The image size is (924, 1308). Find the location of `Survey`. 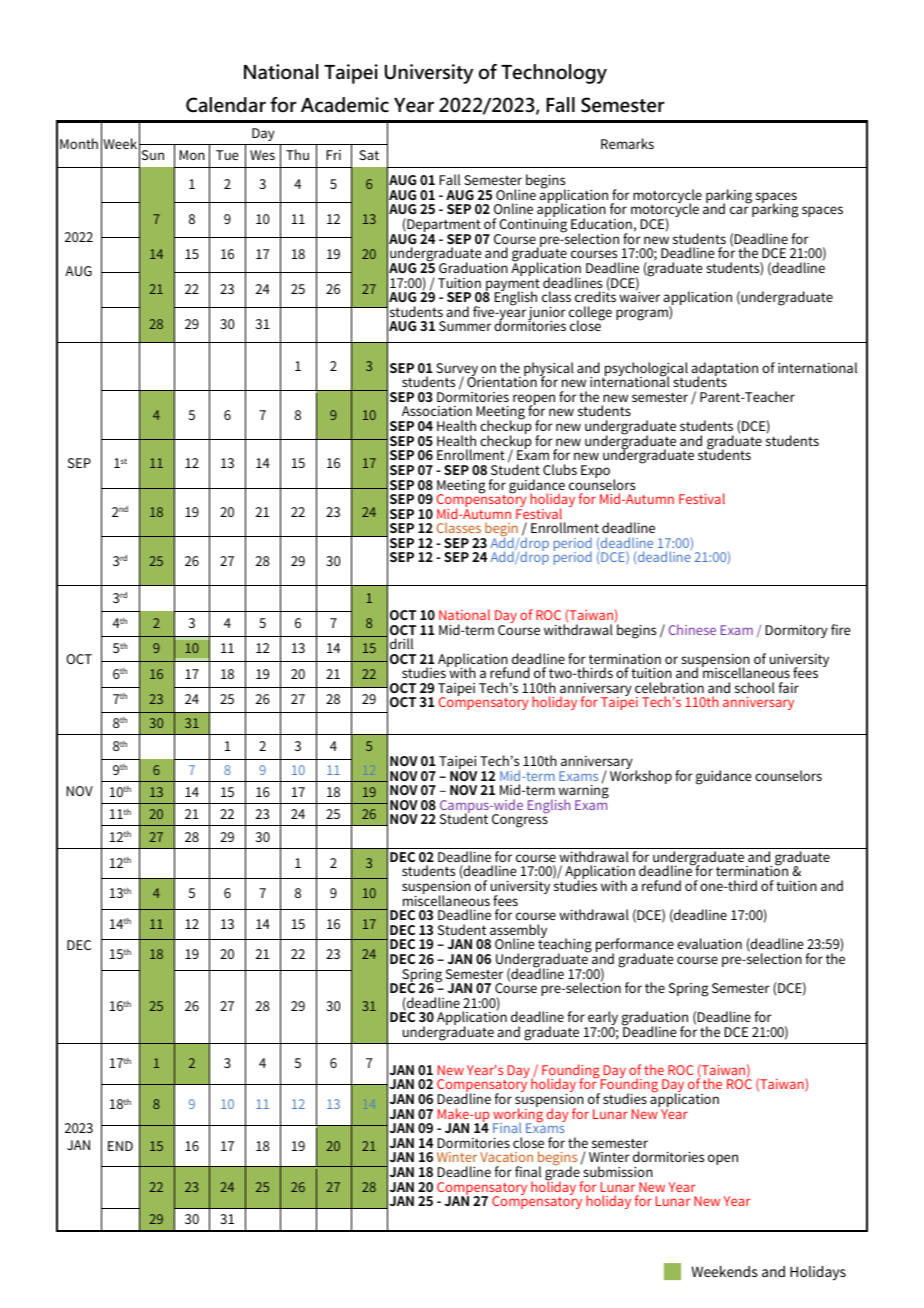

Survey is located at coordinates (457, 371).
